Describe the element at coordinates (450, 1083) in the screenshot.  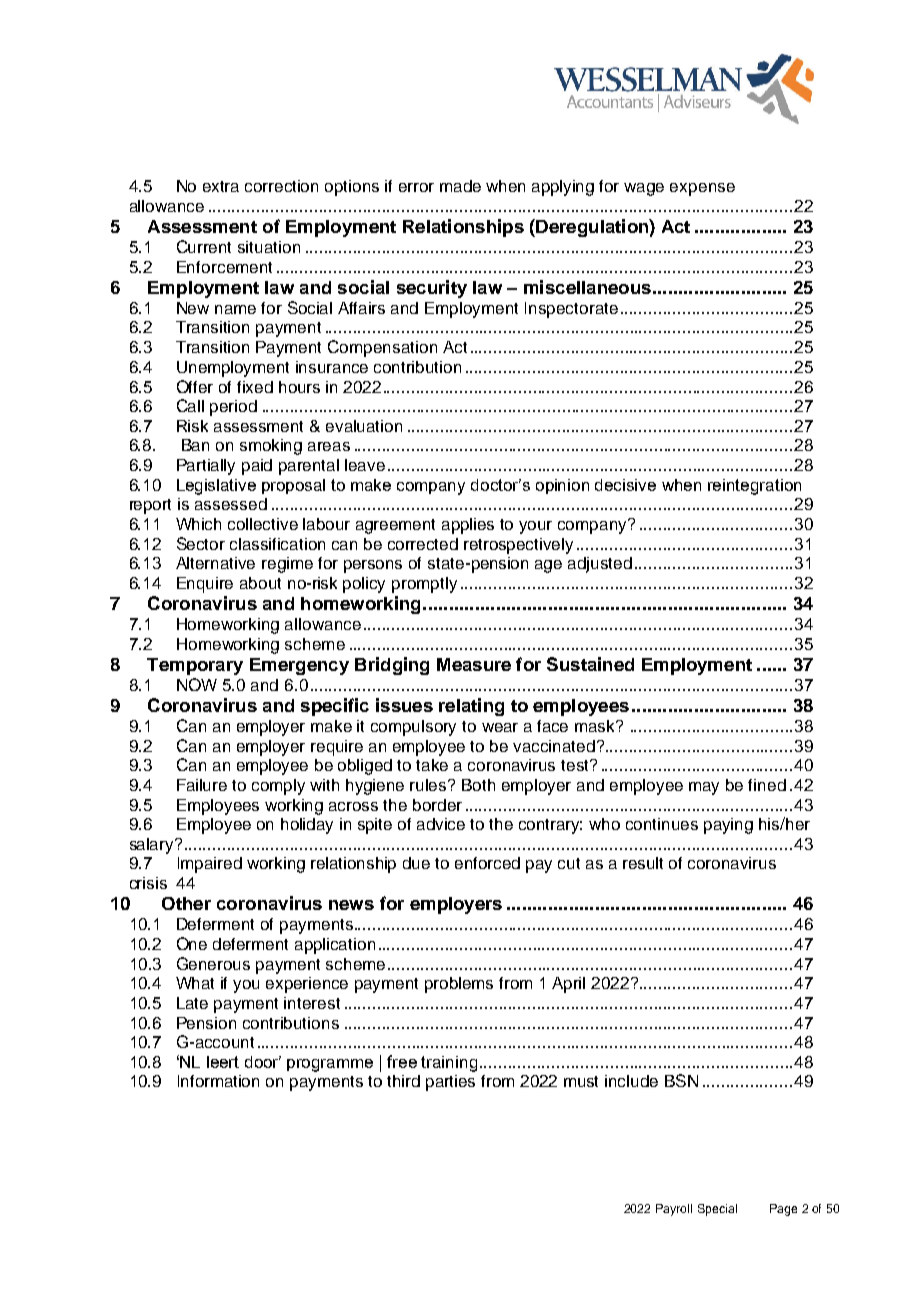
I see `parties` at that location.
